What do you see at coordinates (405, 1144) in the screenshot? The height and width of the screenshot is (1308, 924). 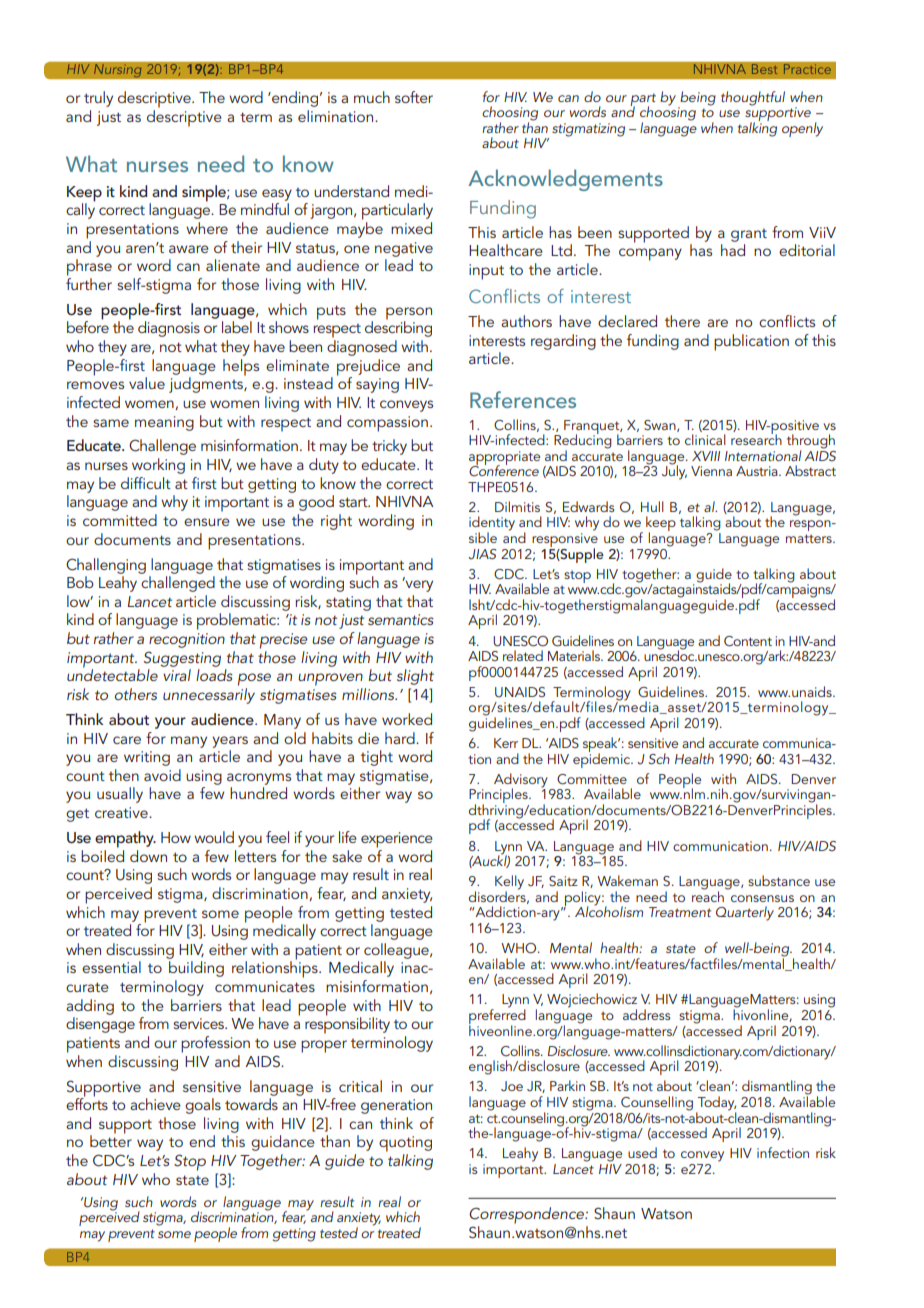 I see `quoting` at bounding box center [405, 1144].
